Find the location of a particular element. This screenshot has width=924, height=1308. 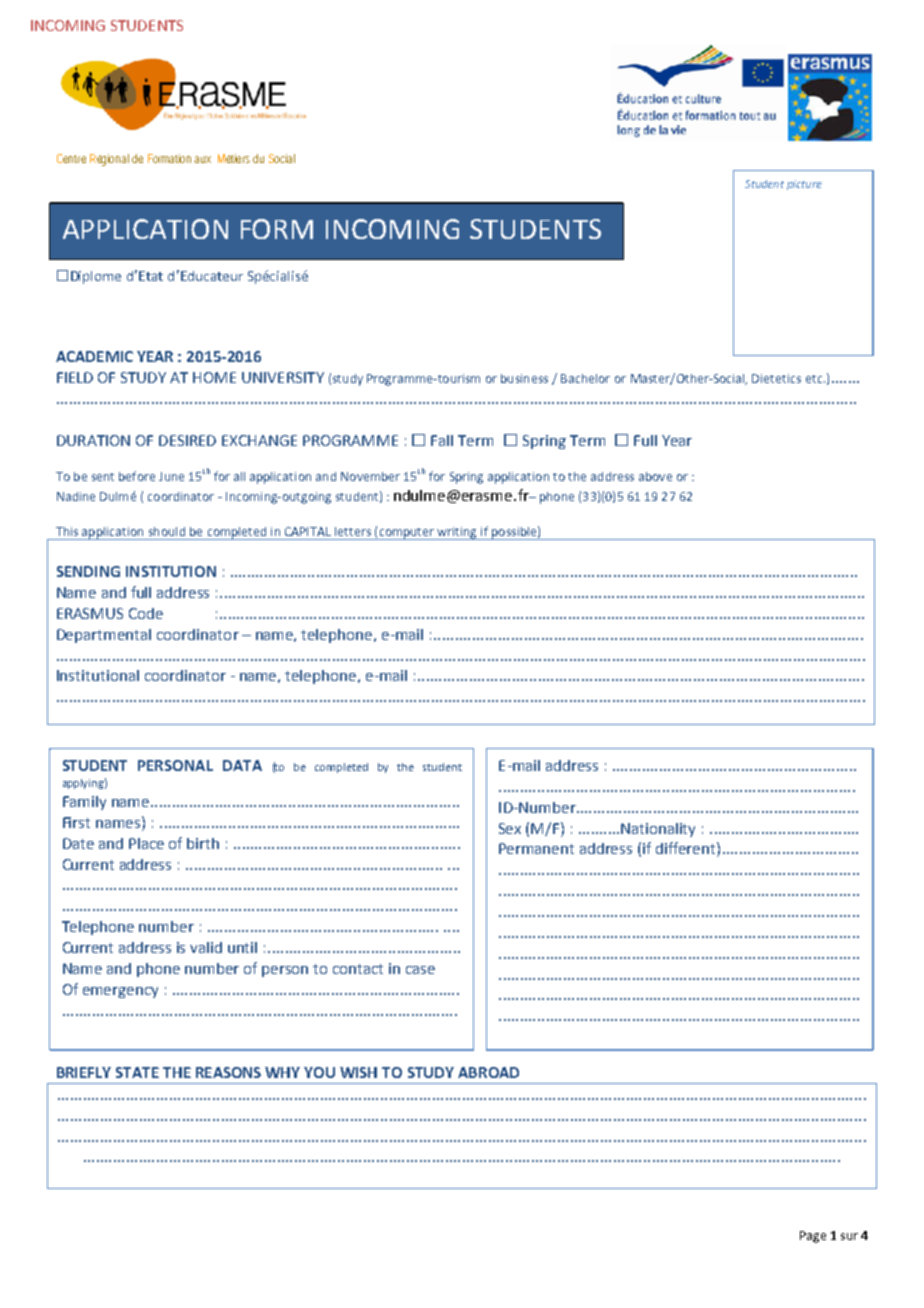

picture is located at coordinates (804, 185).
